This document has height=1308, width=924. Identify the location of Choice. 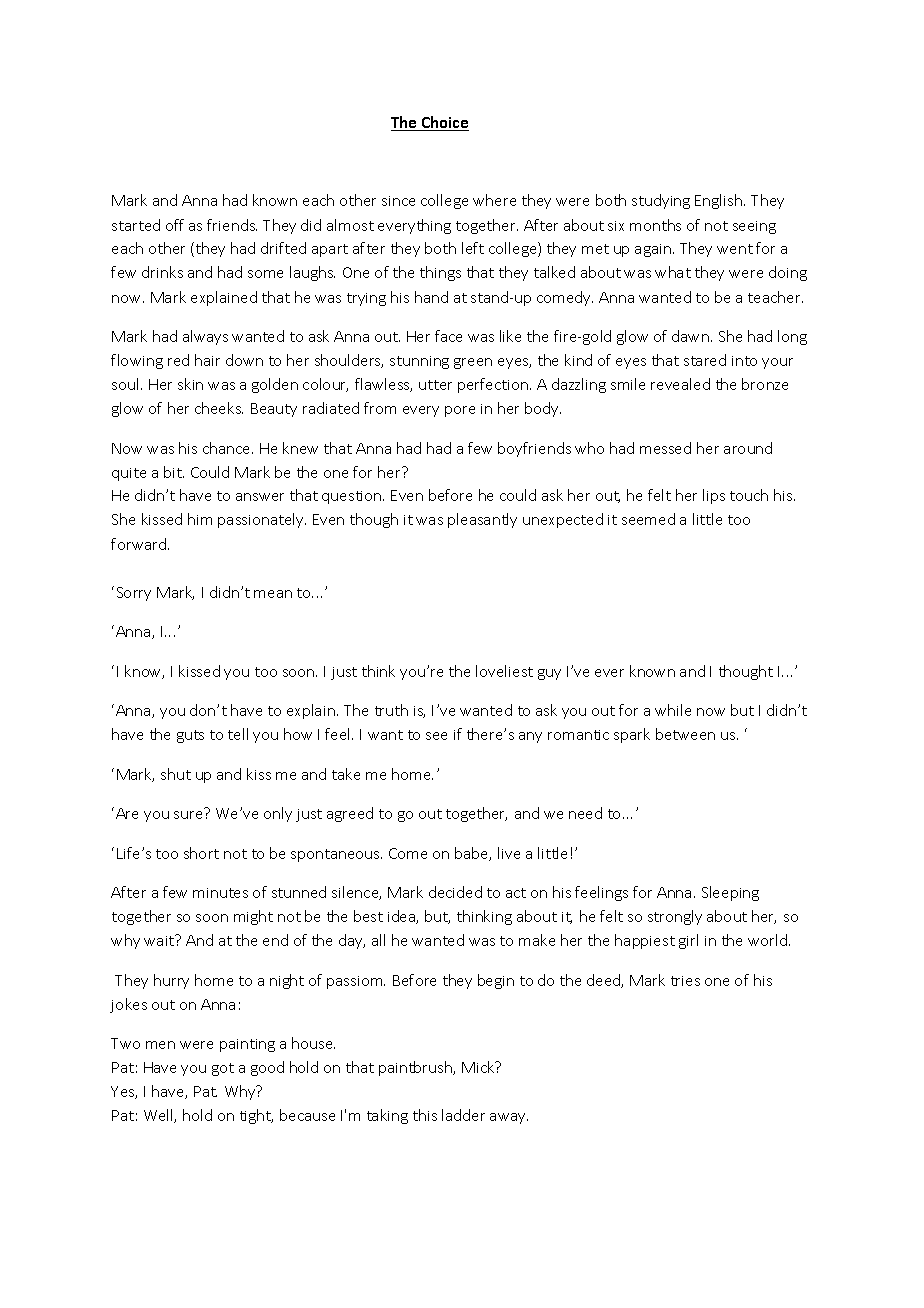
(444, 123).
